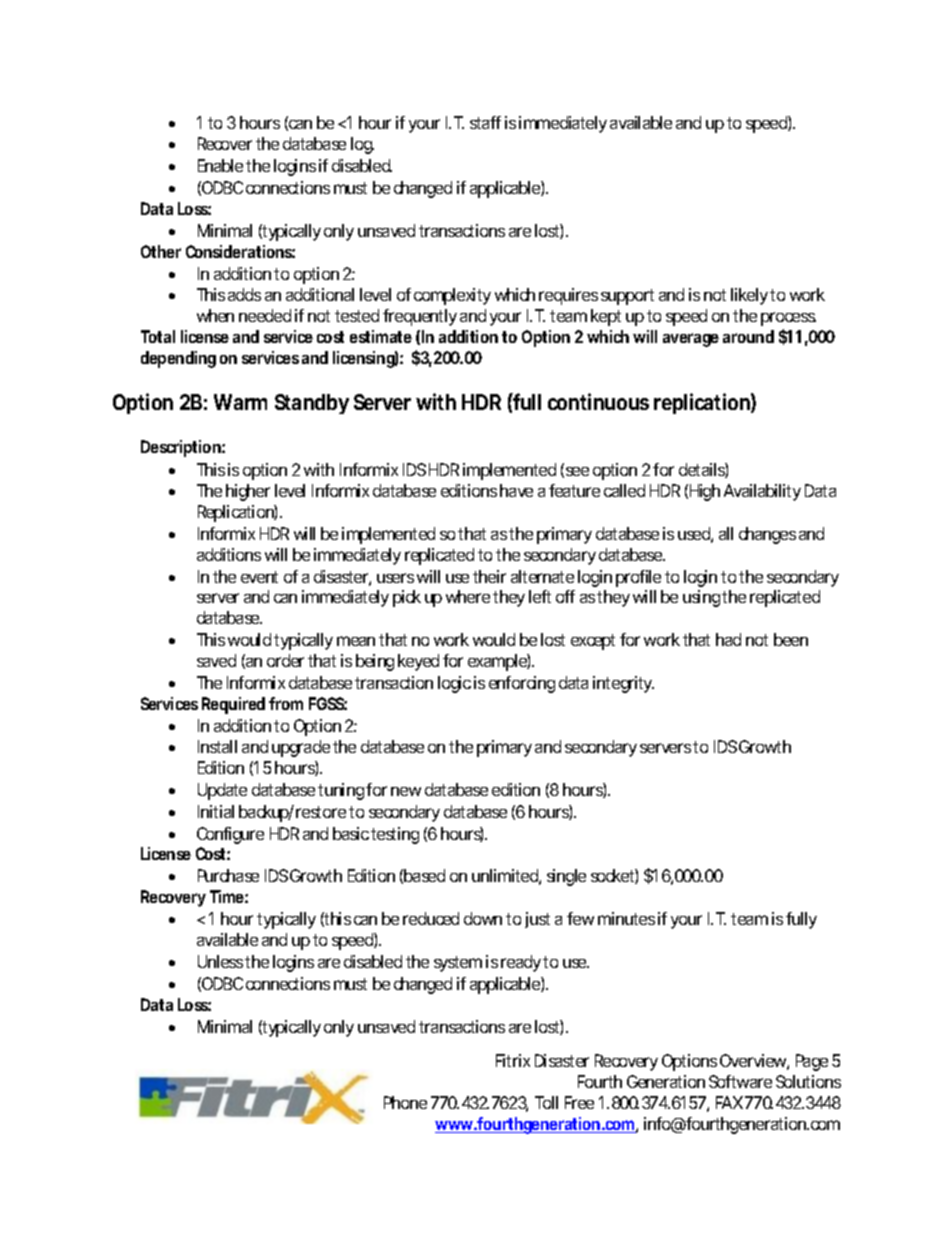 This document has height=1233, width=952. I want to click on logic, so click(454, 684).
